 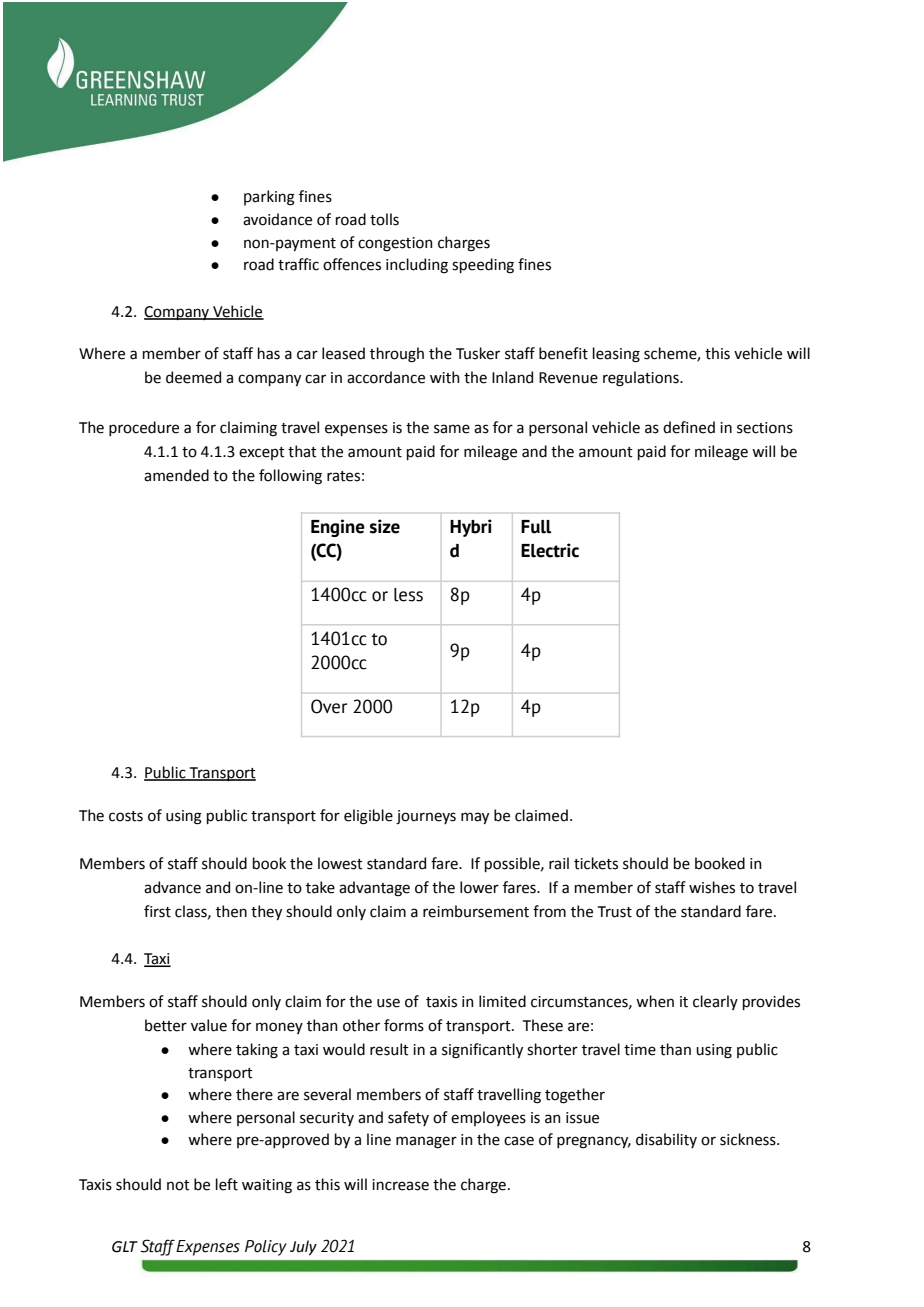 I want to click on including, so click(x=417, y=266).
